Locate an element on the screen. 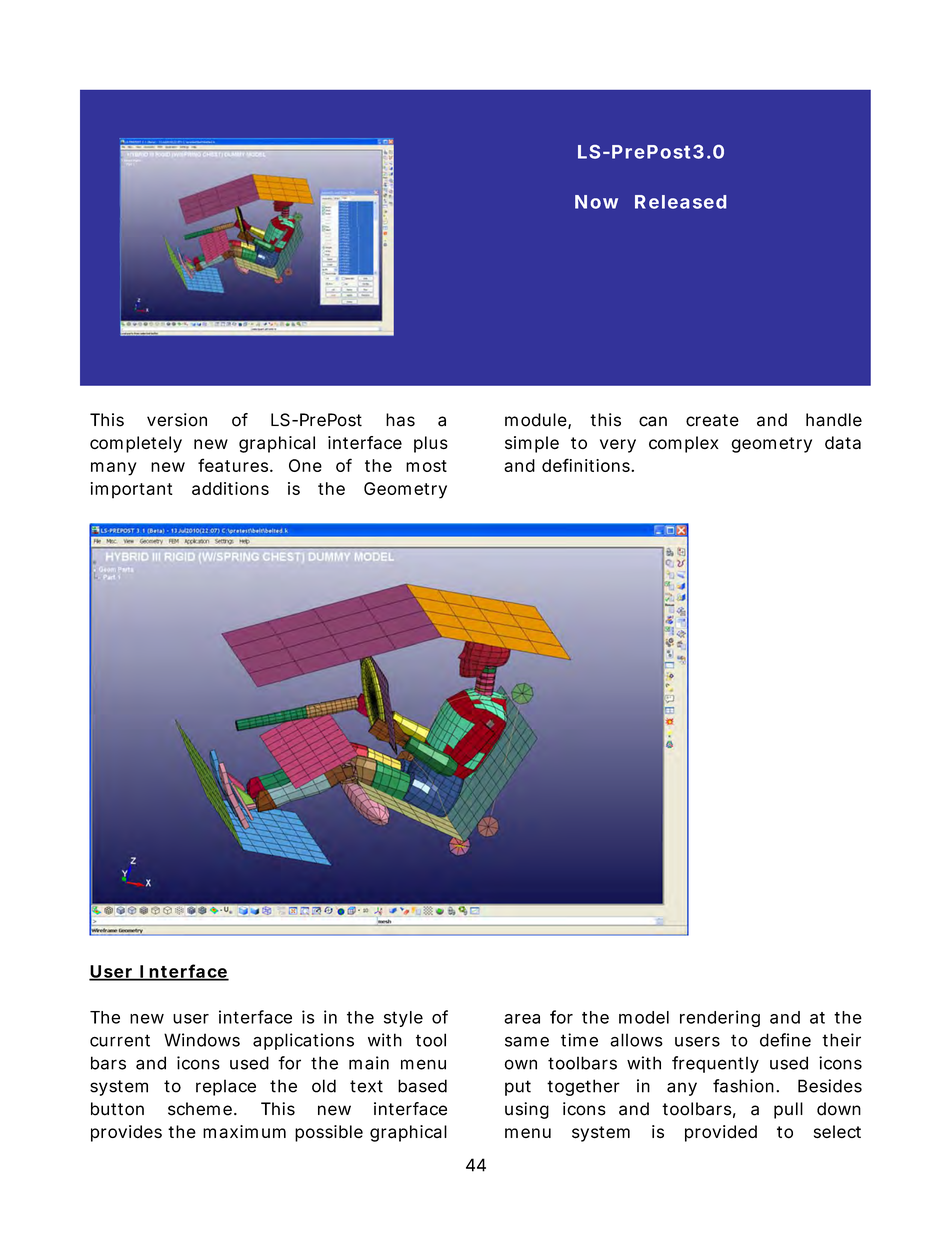  Released is located at coordinates (680, 202).
